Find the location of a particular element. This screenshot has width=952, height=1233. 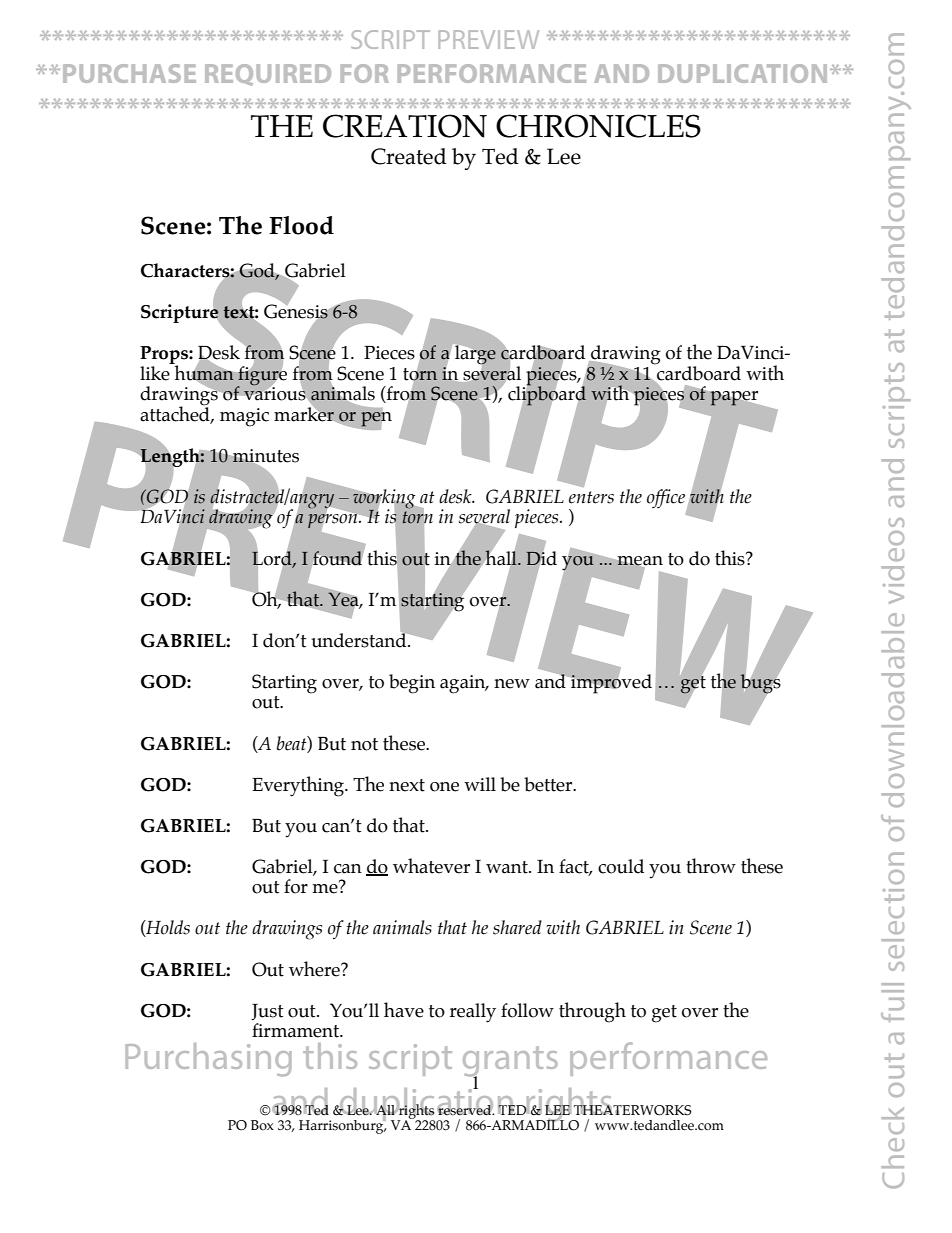

person is located at coordinates (334, 521).
